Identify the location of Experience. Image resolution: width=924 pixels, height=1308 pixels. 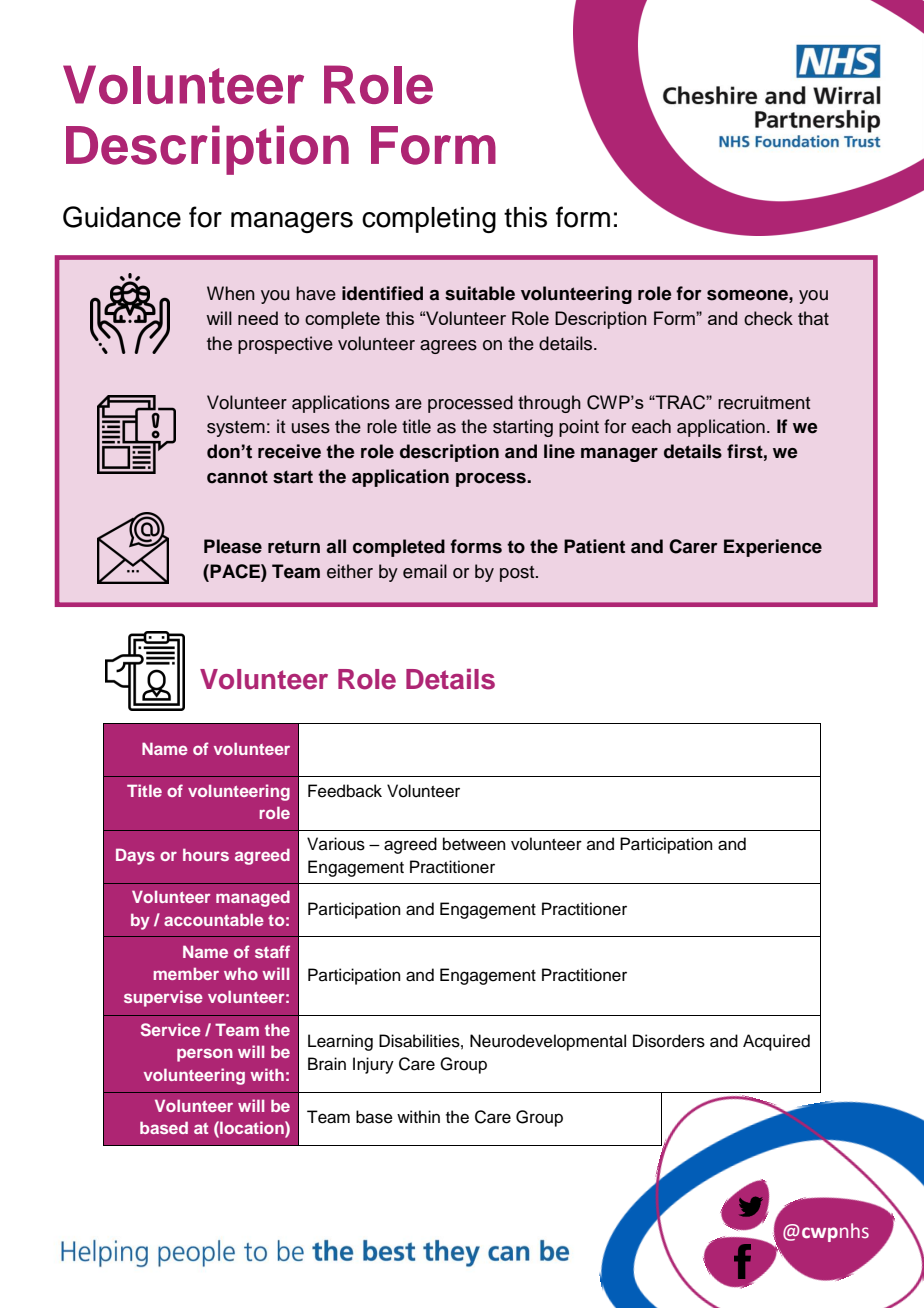
(773, 548).
